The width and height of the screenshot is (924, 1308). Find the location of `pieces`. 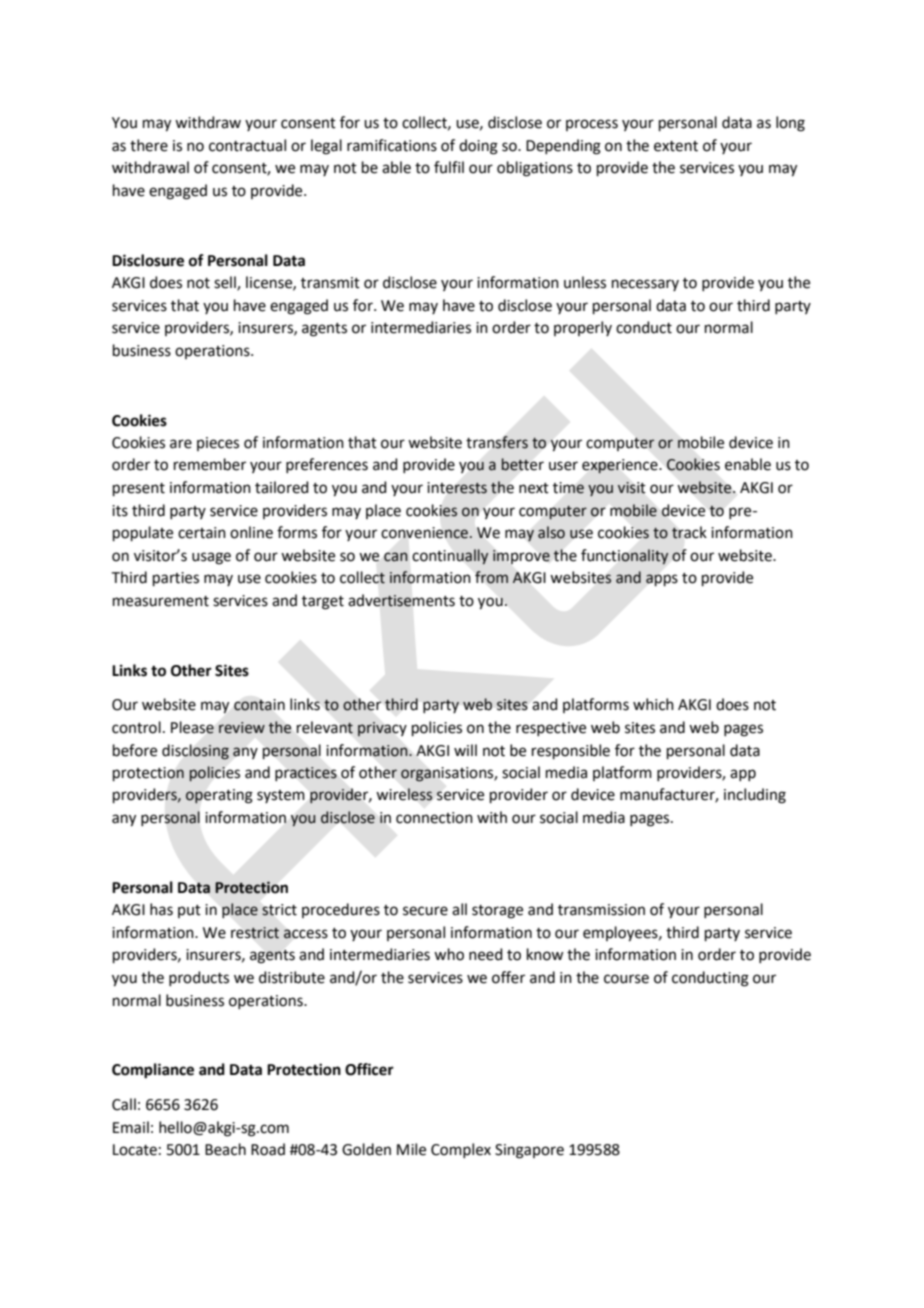

pieces is located at coordinates (218, 444).
